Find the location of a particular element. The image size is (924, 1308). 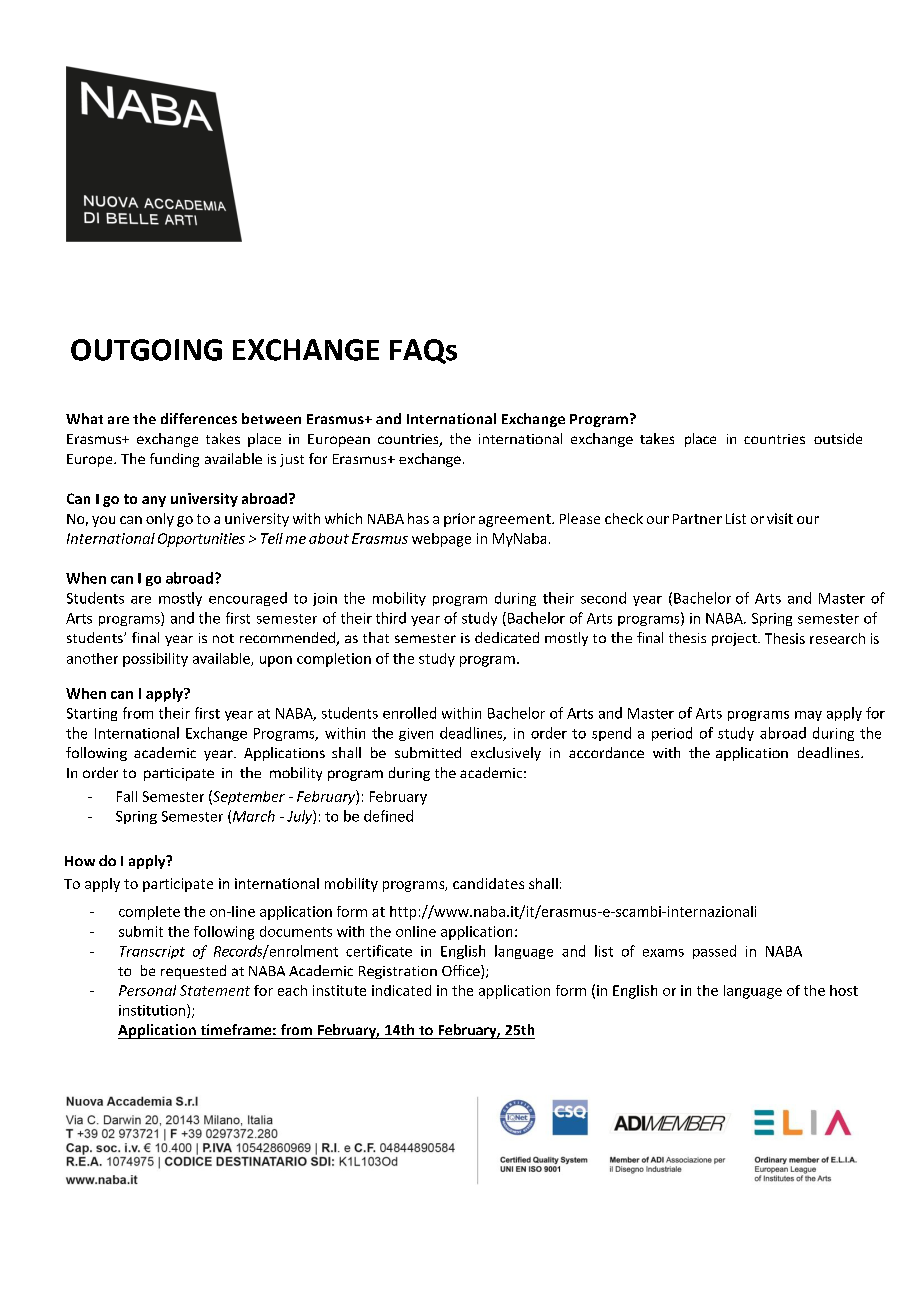

host is located at coordinates (844, 990).
